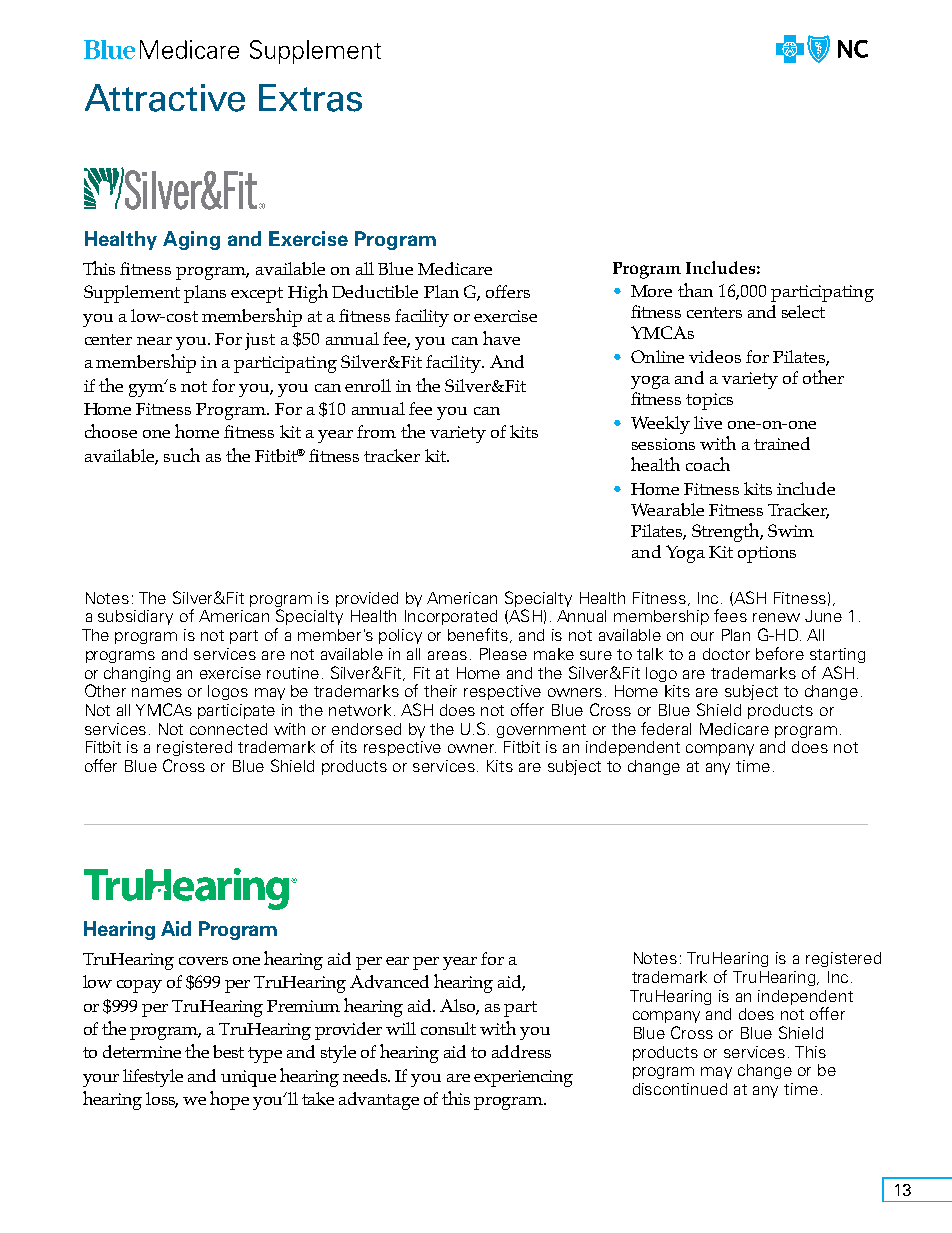 This document has height=1233, width=952. What do you see at coordinates (730, 615) in the document?
I see `fees` at bounding box center [730, 615].
